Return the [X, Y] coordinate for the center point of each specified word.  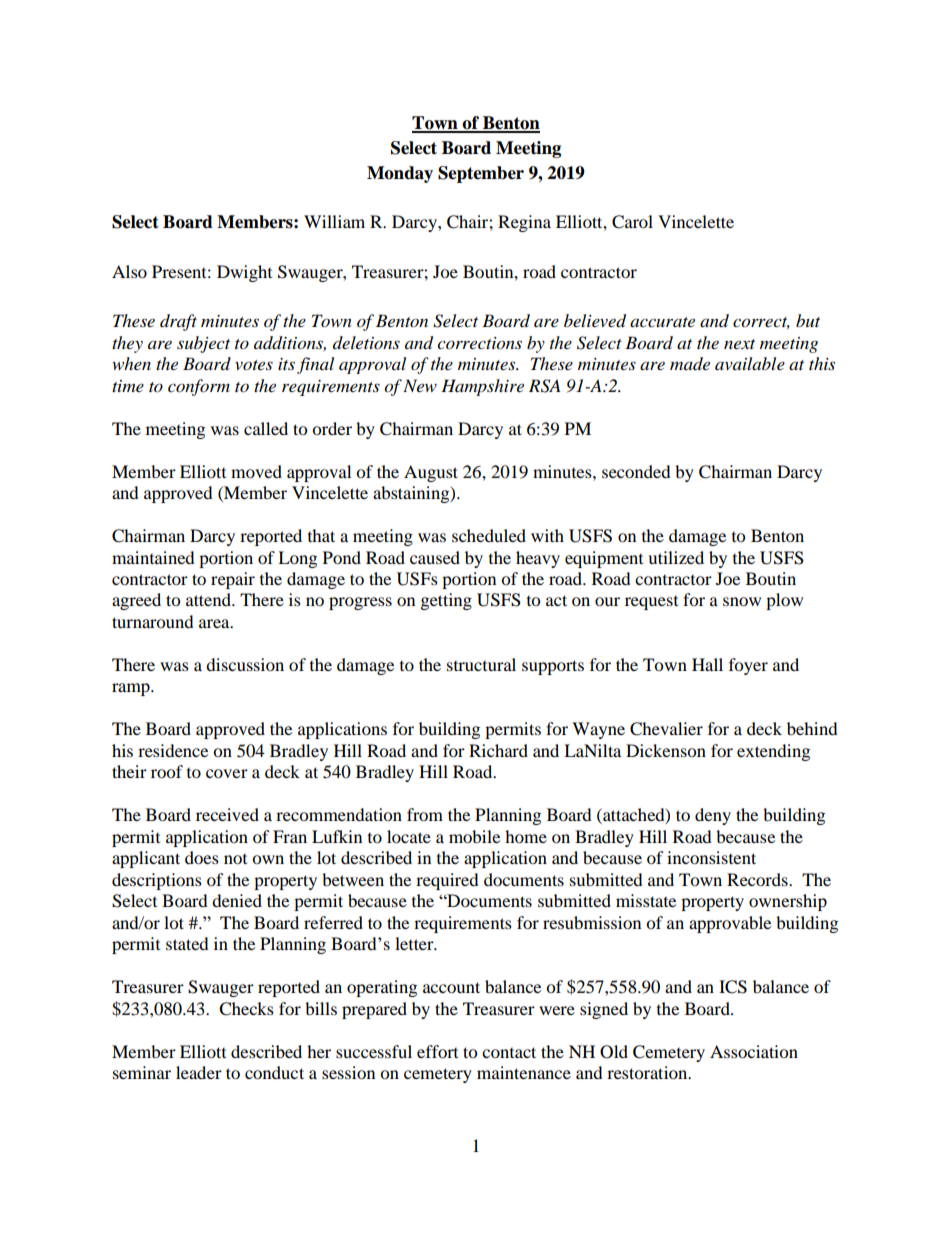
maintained [153, 557]
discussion [245, 664]
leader [199, 1072]
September [481, 174]
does [202, 857]
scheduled [489, 535]
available [750, 363]
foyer [748, 666]
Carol [632, 222]
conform [199, 387]
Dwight [244, 273]
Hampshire [482, 387]
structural [481, 664]
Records [758, 879]
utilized [676, 557]
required [447, 881]
